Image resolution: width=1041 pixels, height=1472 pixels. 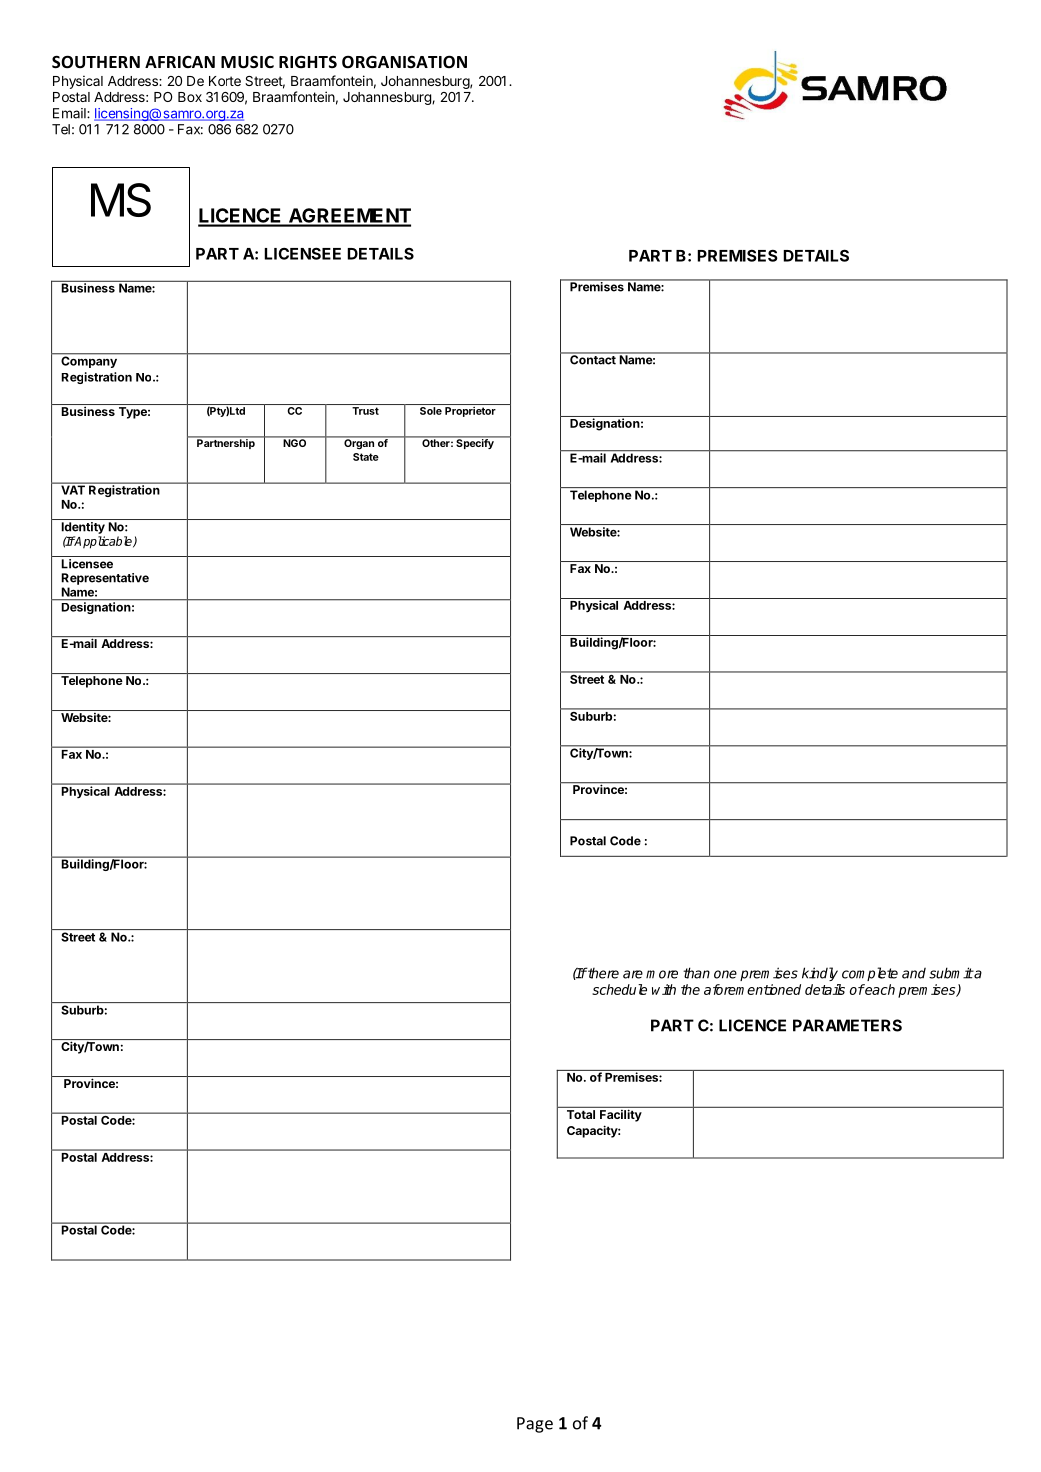 What do you see at coordinates (295, 442) in the image?
I see `NGO` at bounding box center [295, 442].
